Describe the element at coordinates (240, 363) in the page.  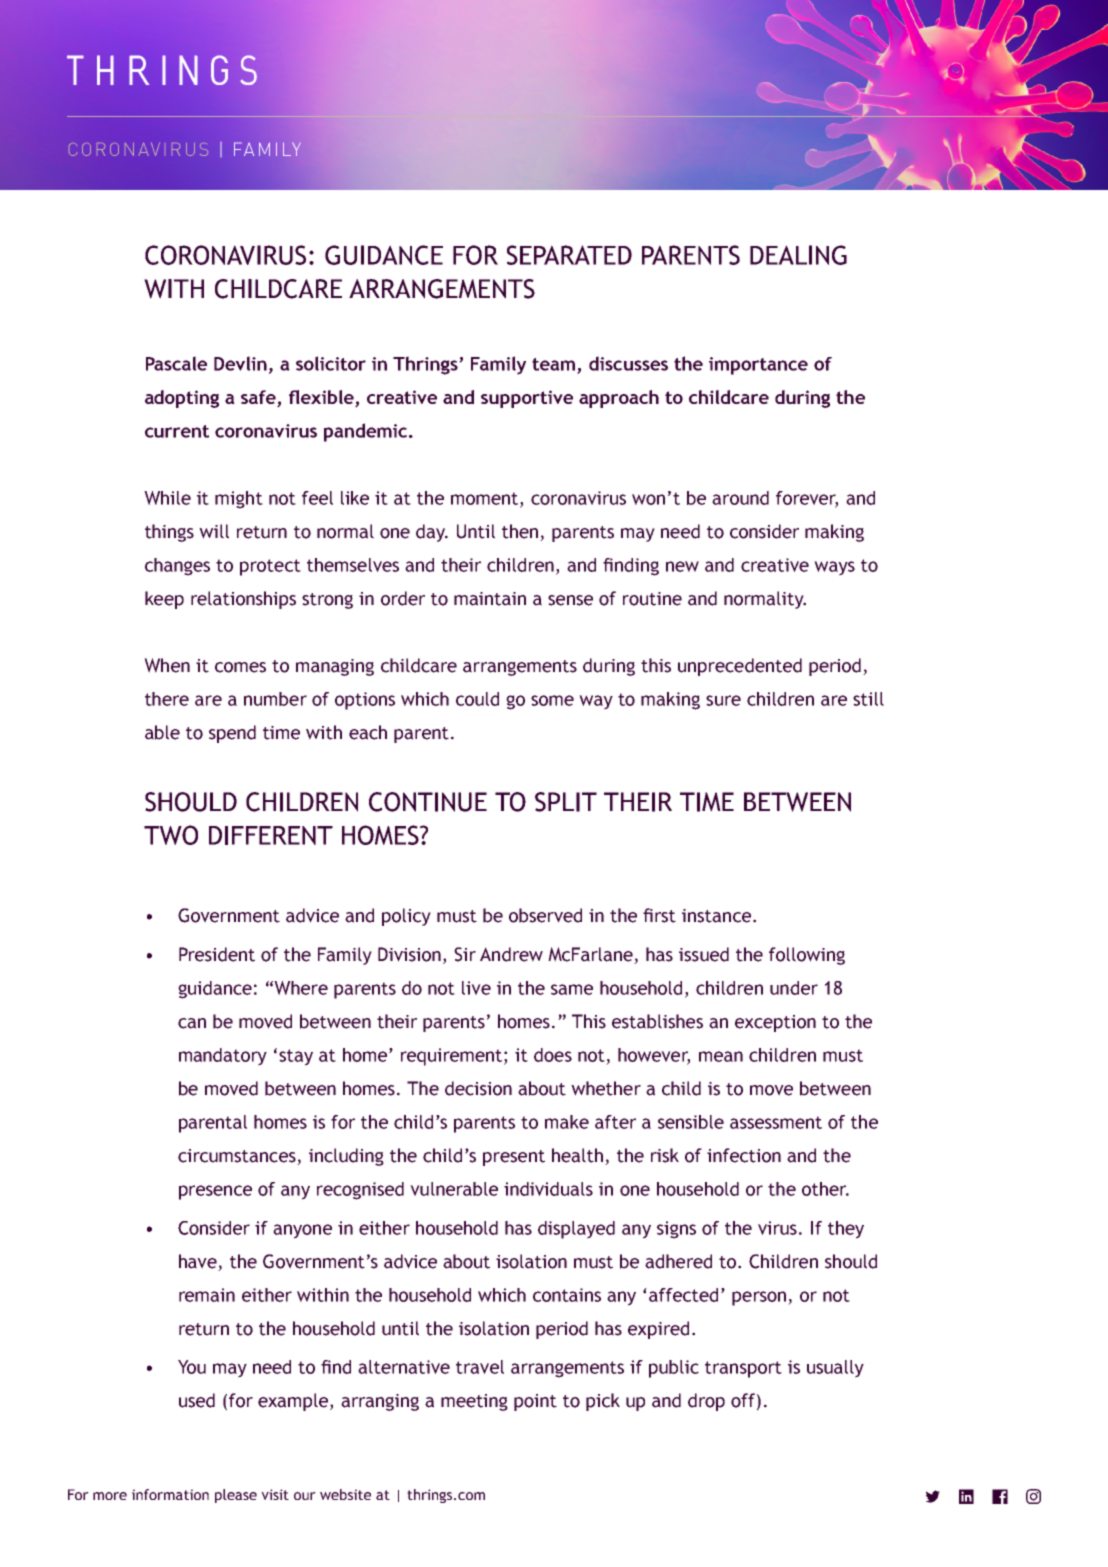
I see `Devlin` at that location.
